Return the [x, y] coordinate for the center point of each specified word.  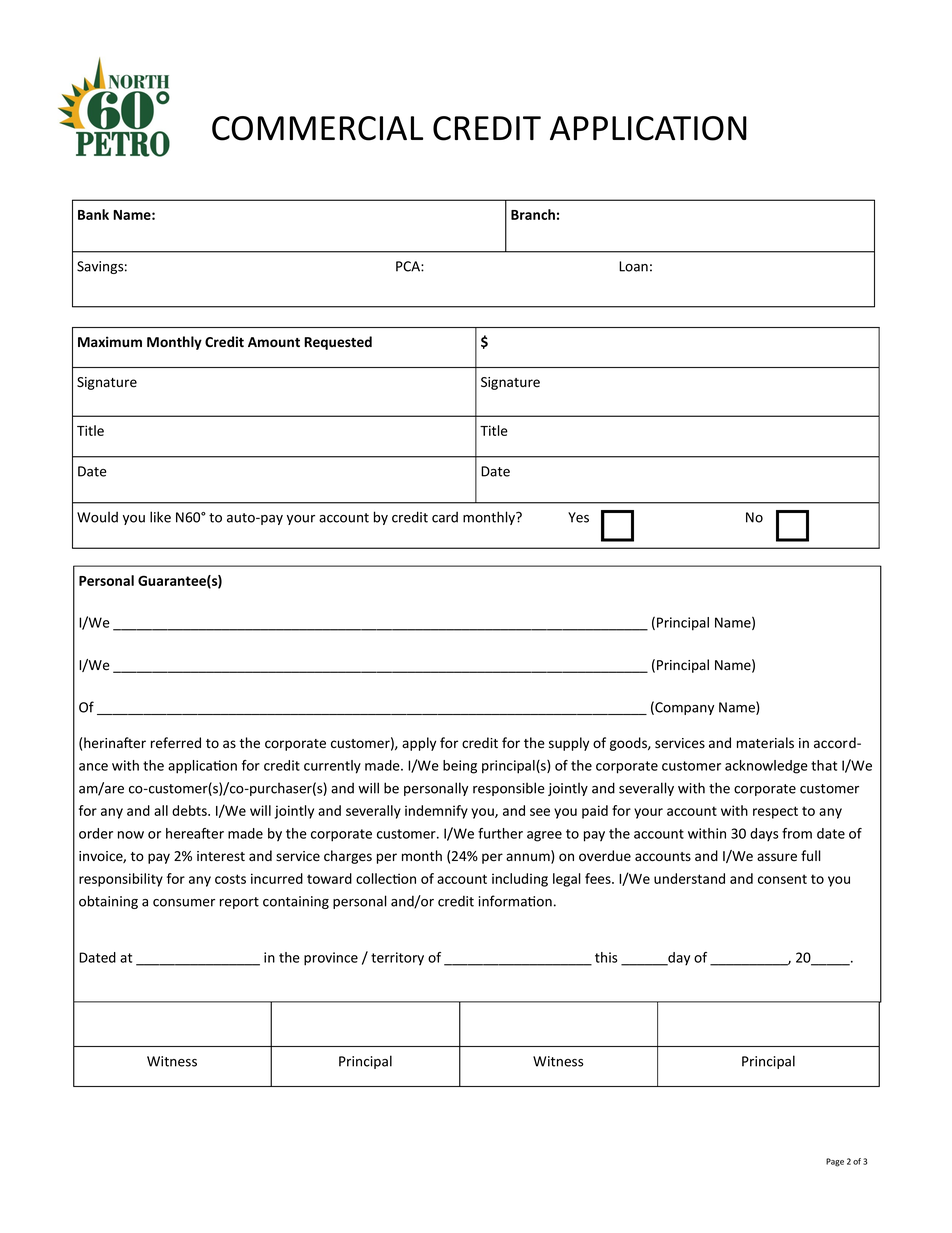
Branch [533, 214]
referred [176, 743]
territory [397, 959]
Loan [633, 266]
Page [835, 1162]
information [515, 901]
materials [765, 743]
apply [419, 744]
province [331, 959]
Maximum [110, 341]
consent [782, 879]
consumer [184, 903]
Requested [338, 343]
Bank [93, 214]
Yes [578, 517]
